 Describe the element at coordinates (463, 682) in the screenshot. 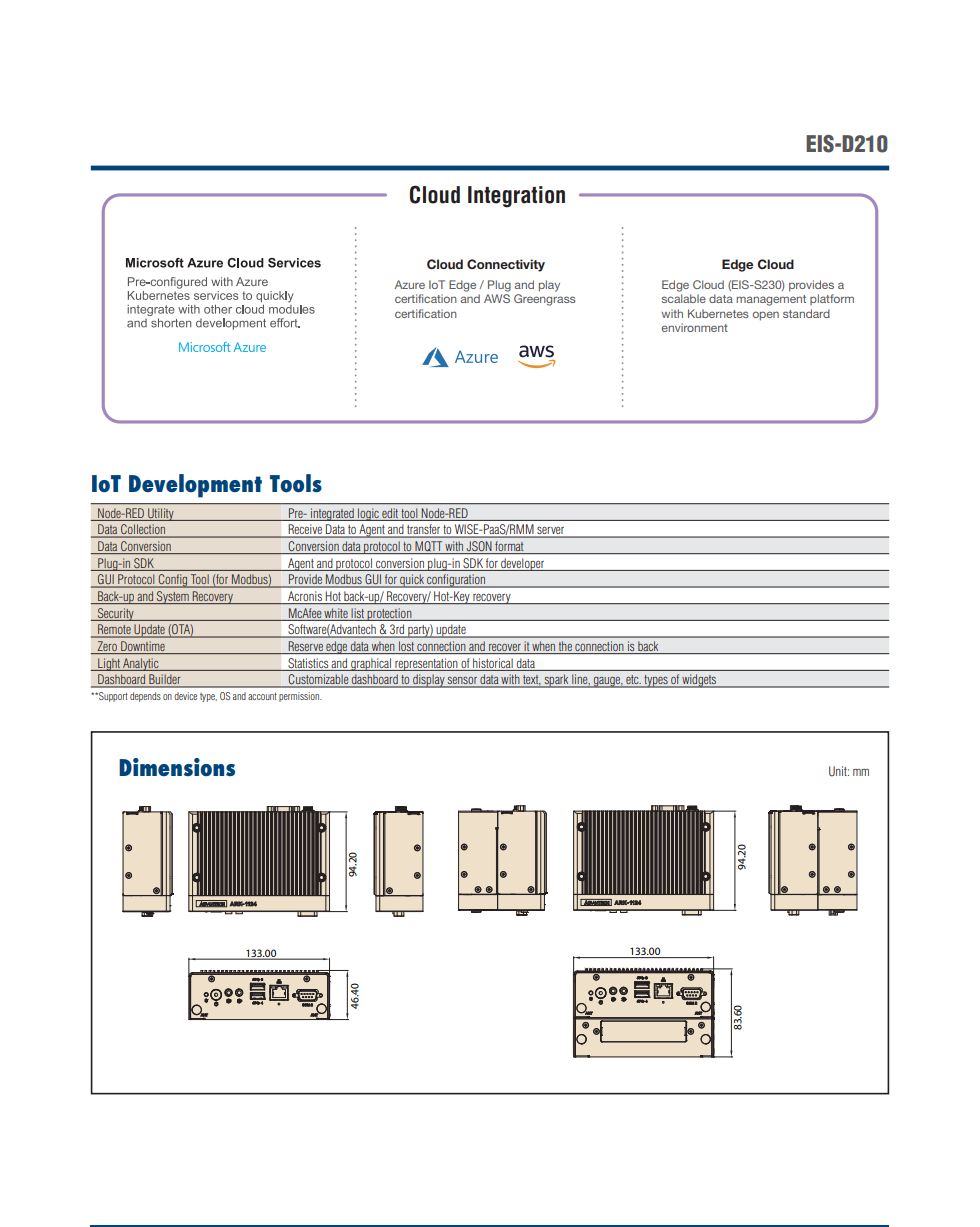

I see `sensor` at that location.
